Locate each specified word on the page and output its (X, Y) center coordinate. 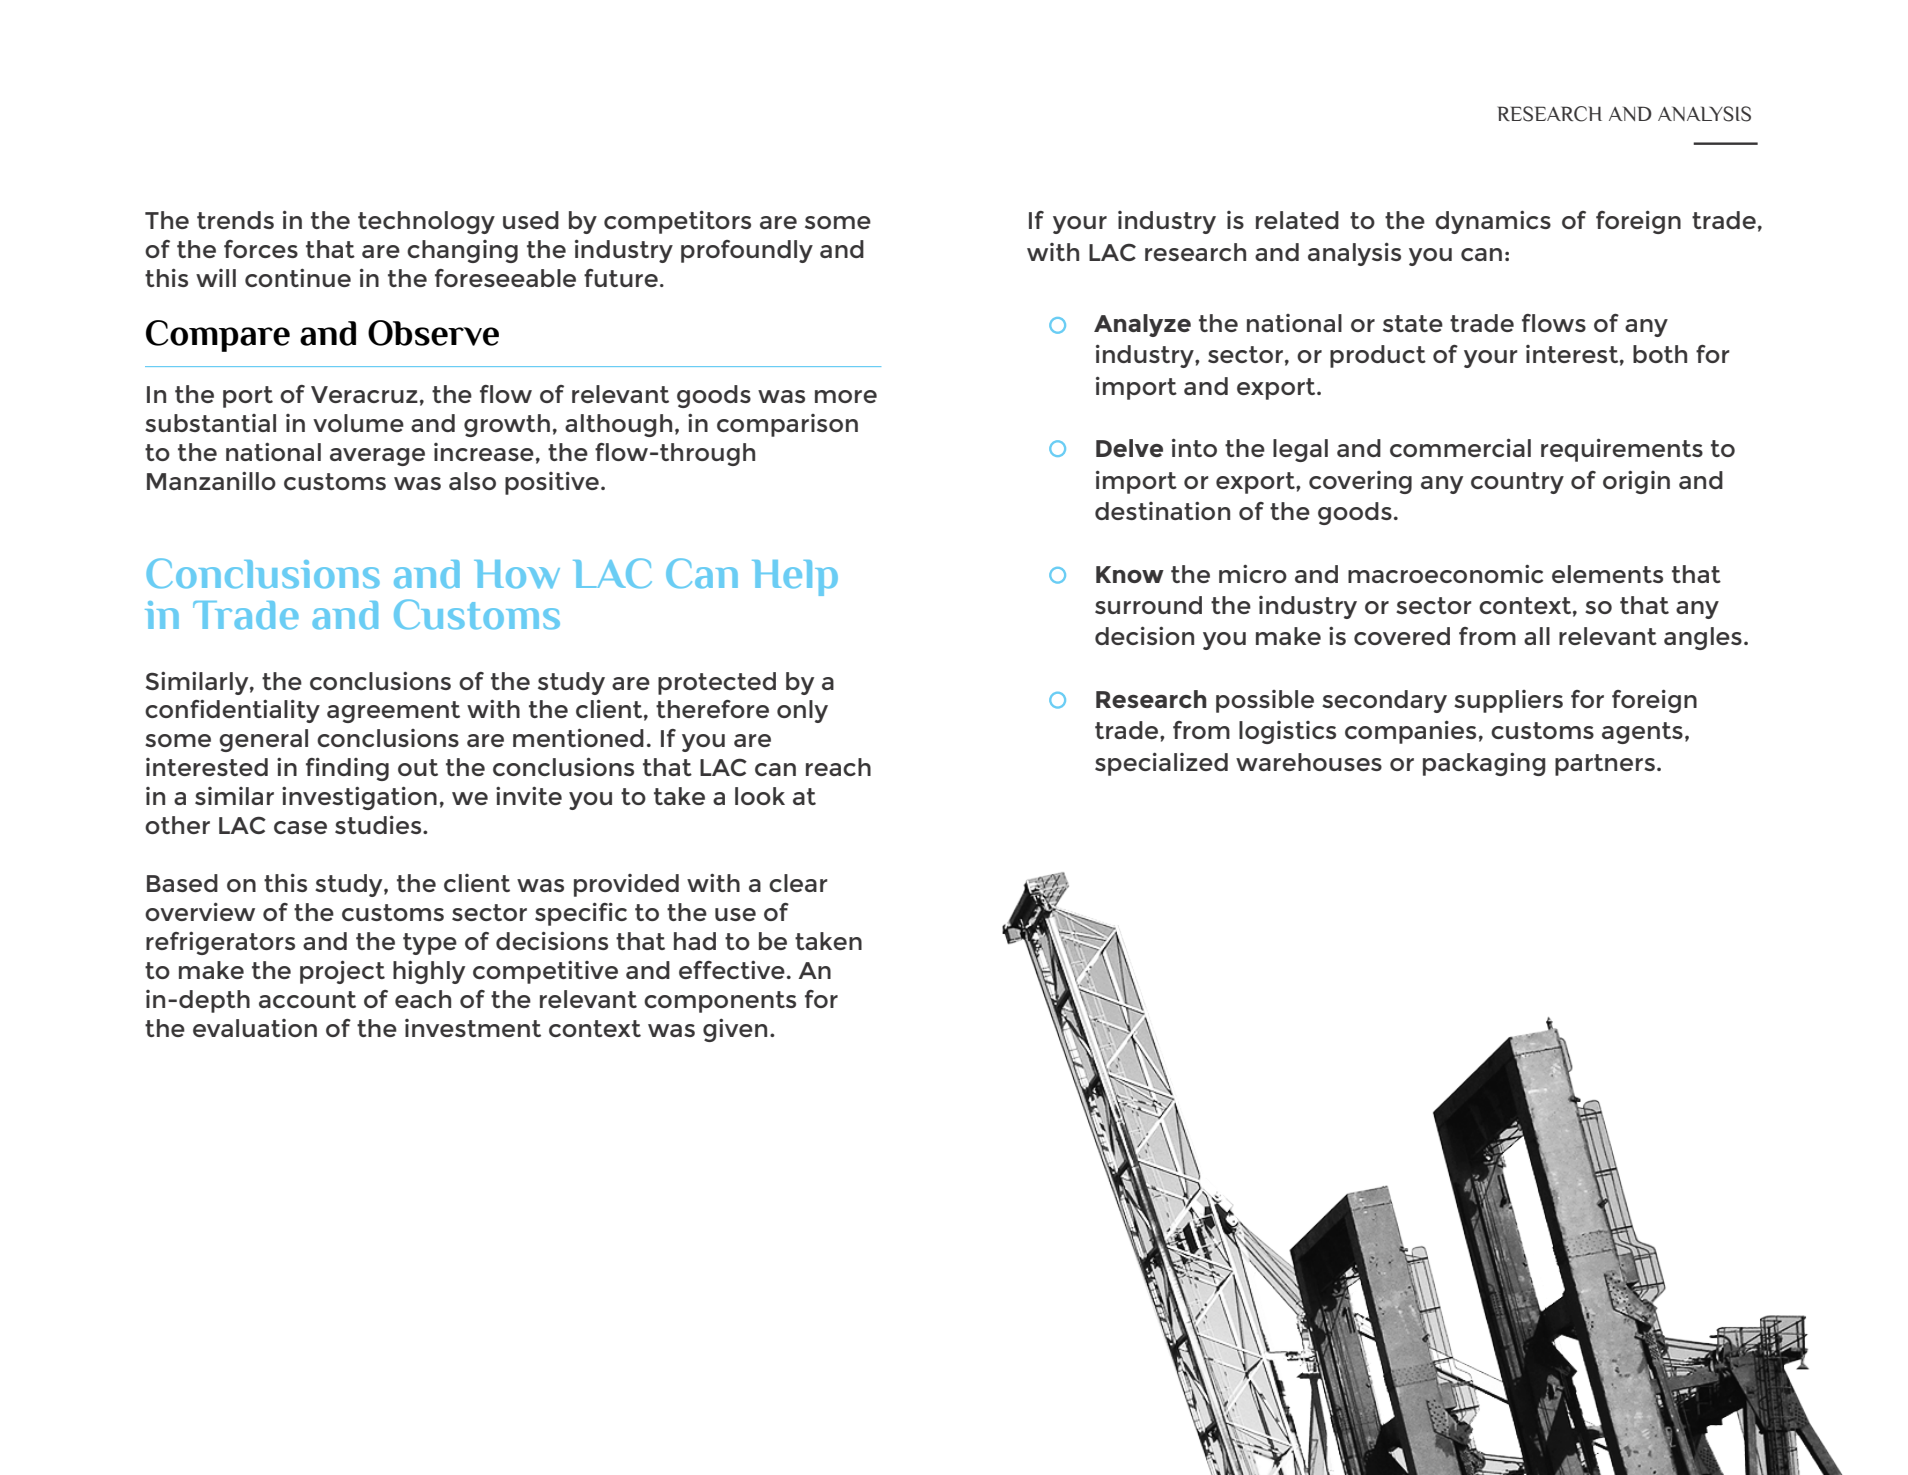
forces (261, 249)
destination (1162, 511)
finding (347, 769)
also (472, 481)
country (1517, 483)
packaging (1484, 764)
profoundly (747, 251)
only (802, 711)
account (307, 999)
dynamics (1493, 222)
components (720, 1002)
